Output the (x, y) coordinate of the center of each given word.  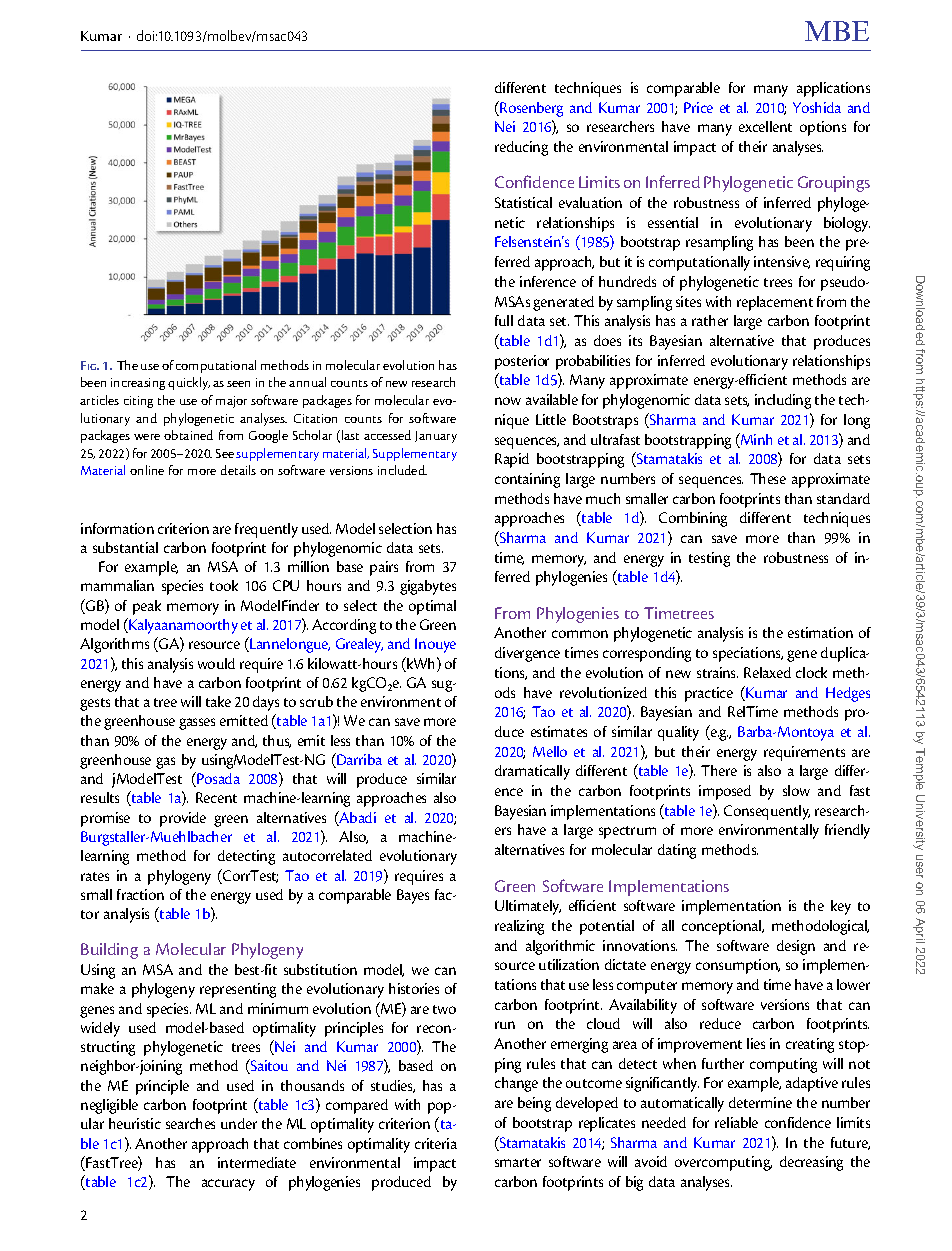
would (216, 663)
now (508, 401)
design (796, 947)
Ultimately (528, 907)
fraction (140, 894)
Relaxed (767, 672)
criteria (436, 1143)
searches (190, 1123)
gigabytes (428, 587)
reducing (521, 148)
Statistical (523, 202)
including (783, 401)
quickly (189, 383)
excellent (765, 126)
